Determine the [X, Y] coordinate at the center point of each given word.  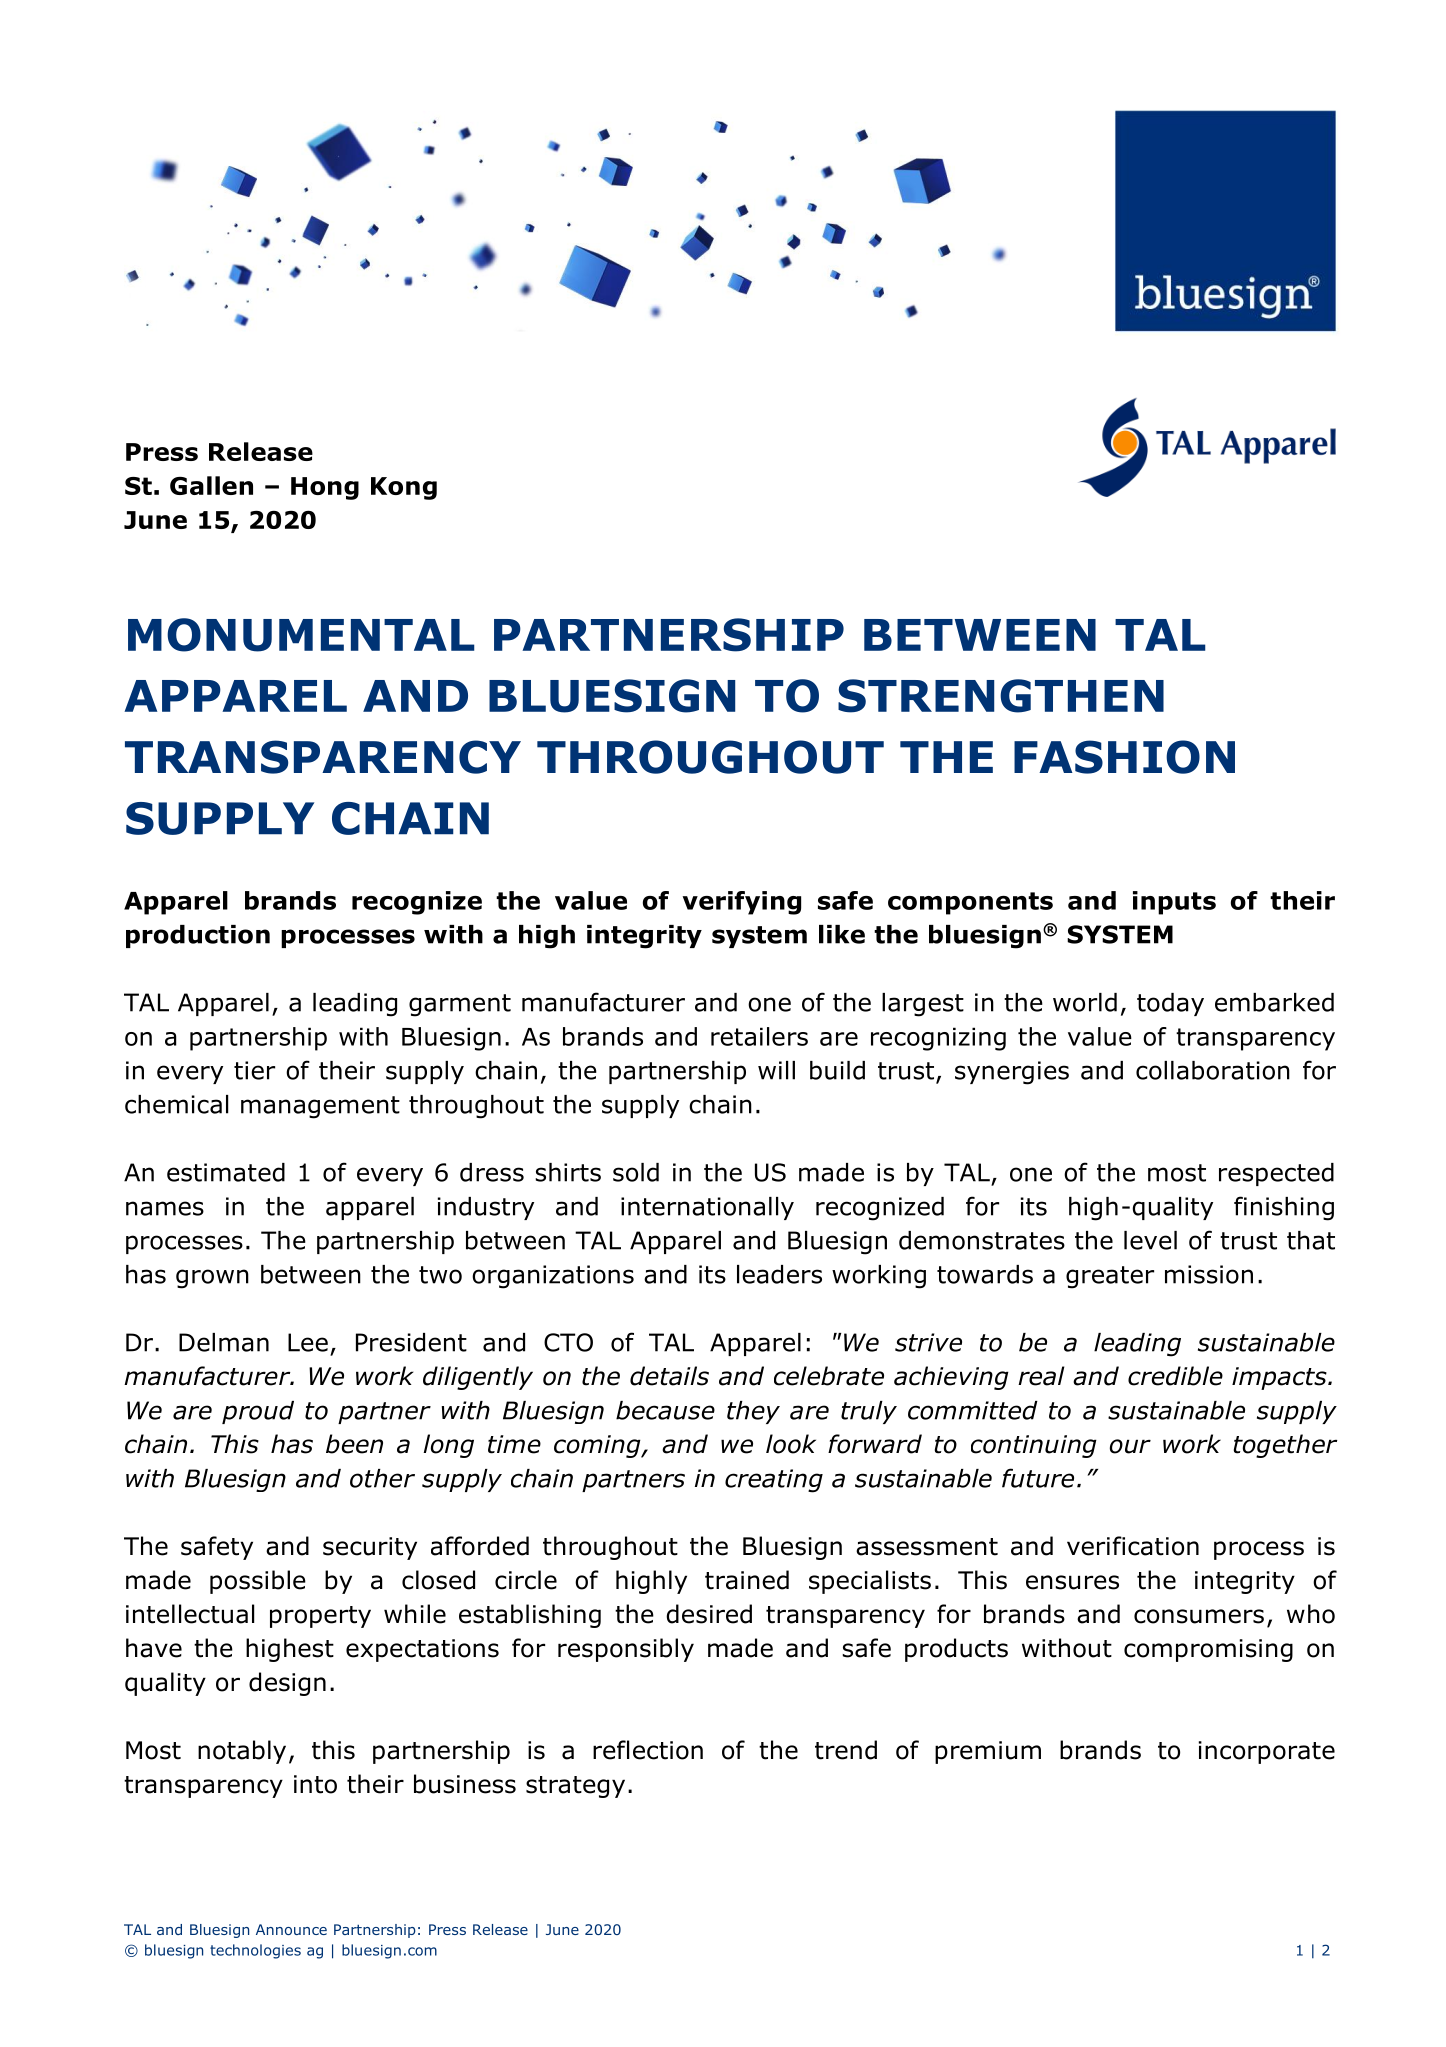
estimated [226, 1172]
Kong [404, 488]
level [1150, 1240]
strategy [575, 1787]
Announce [291, 1929]
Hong [325, 488]
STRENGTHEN [1001, 696]
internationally [707, 1208]
